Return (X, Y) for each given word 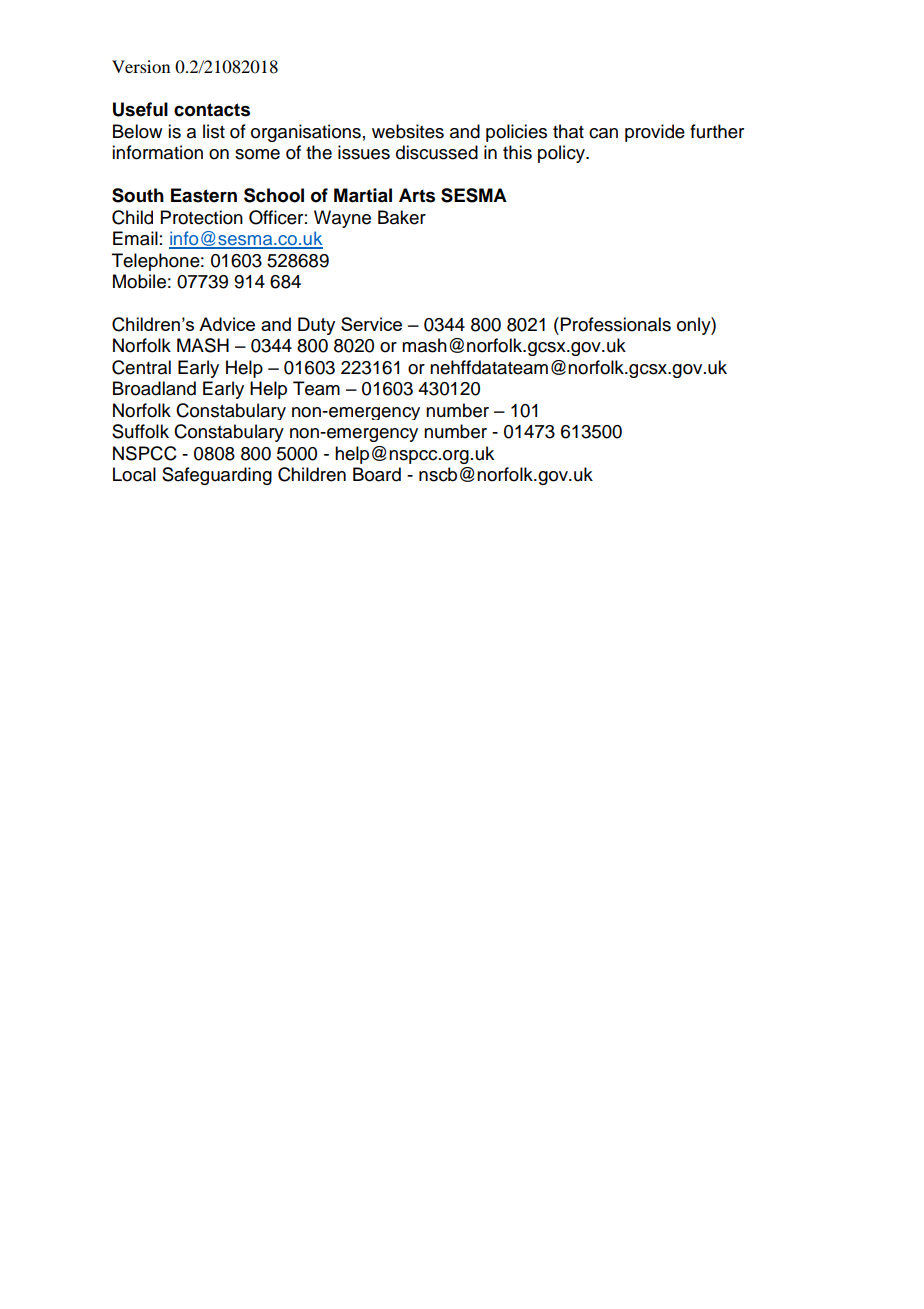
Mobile (139, 281)
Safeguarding (217, 476)
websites (408, 131)
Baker (402, 217)
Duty (316, 326)
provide (655, 133)
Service (371, 324)
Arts (417, 195)
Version (141, 66)
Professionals (616, 324)
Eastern (204, 195)
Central (141, 367)
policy (562, 154)
